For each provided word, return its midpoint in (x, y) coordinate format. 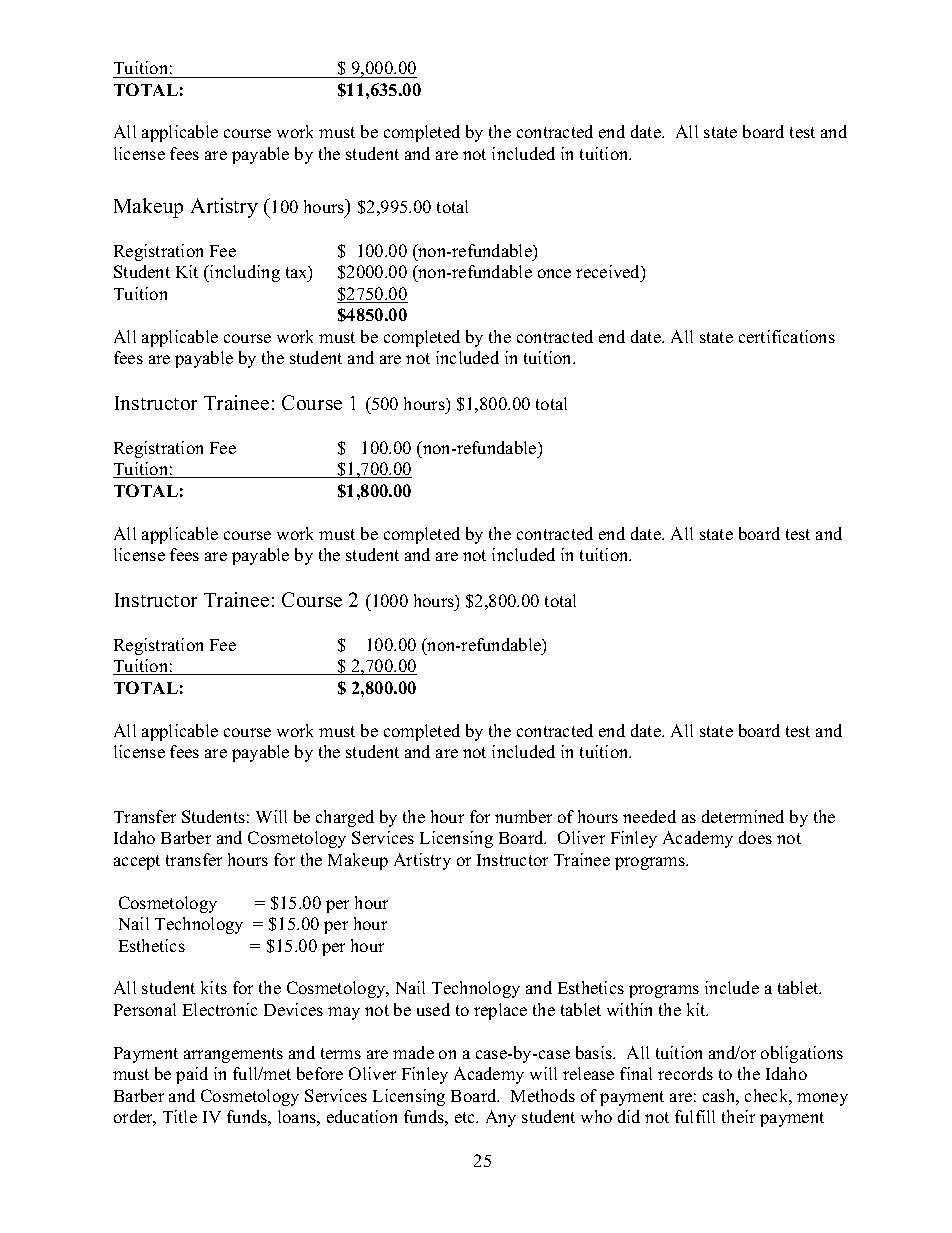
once (554, 273)
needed (649, 816)
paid (192, 1075)
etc (466, 1117)
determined (743, 816)
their (738, 1116)
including (244, 273)
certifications (787, 336)
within (629, 1009)
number (523, 816)
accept (137, 862)
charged (345, 818)
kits (214, 987)
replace (500, 1011)
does (755, 837)
